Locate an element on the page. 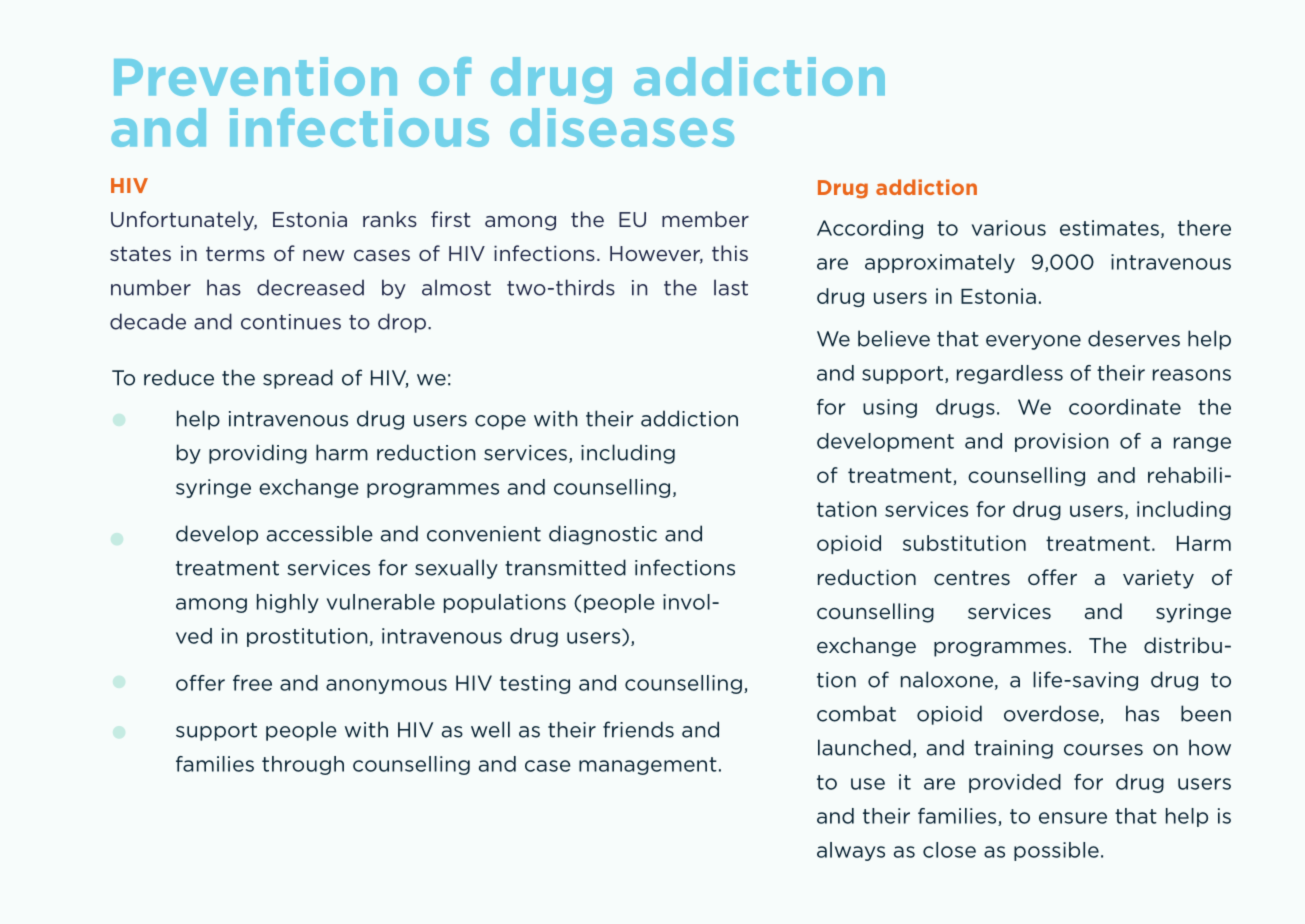  infectious is located at coordinates (359, 127).
